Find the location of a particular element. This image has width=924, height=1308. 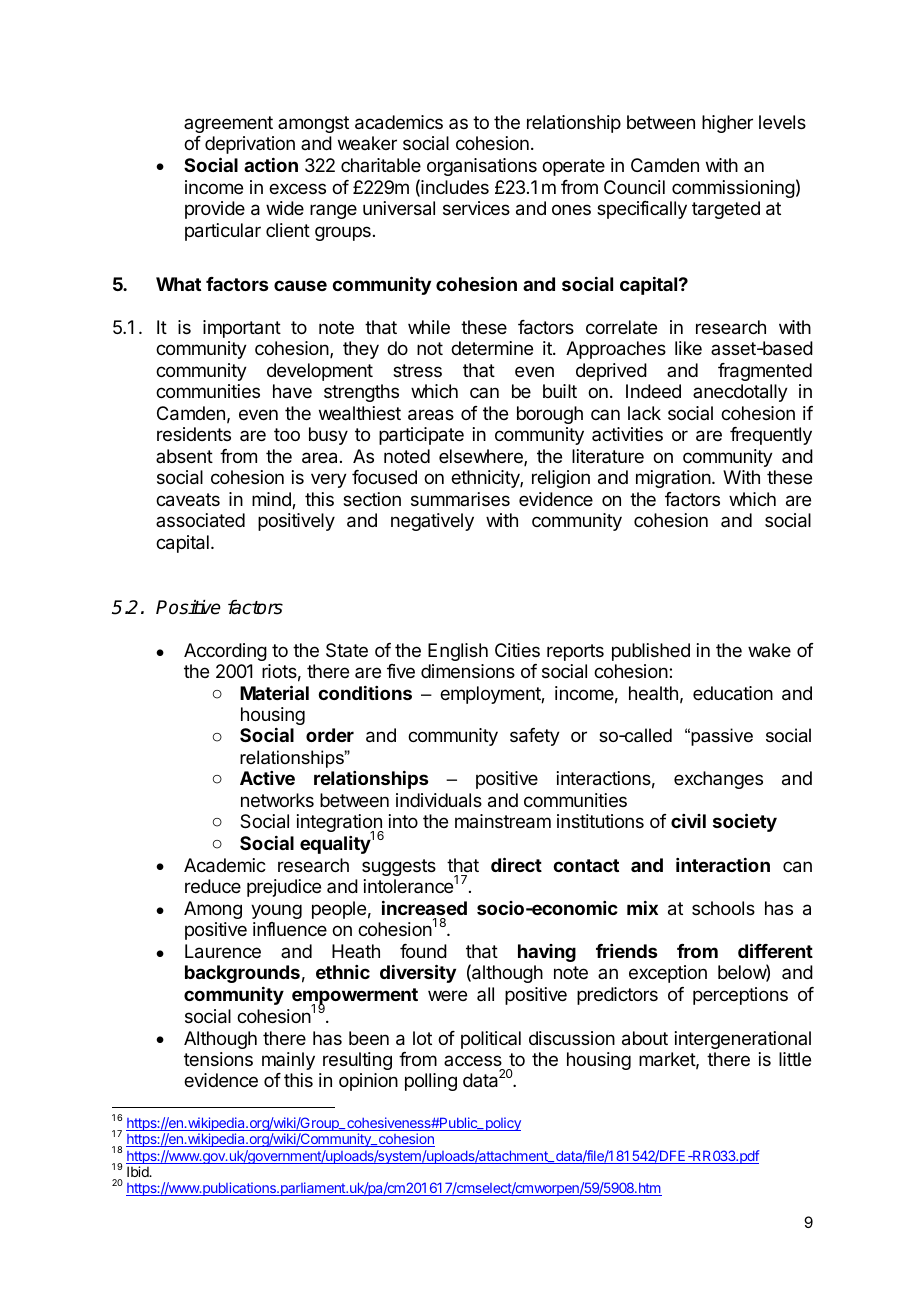

networks is located at coordinates (277, 800).
